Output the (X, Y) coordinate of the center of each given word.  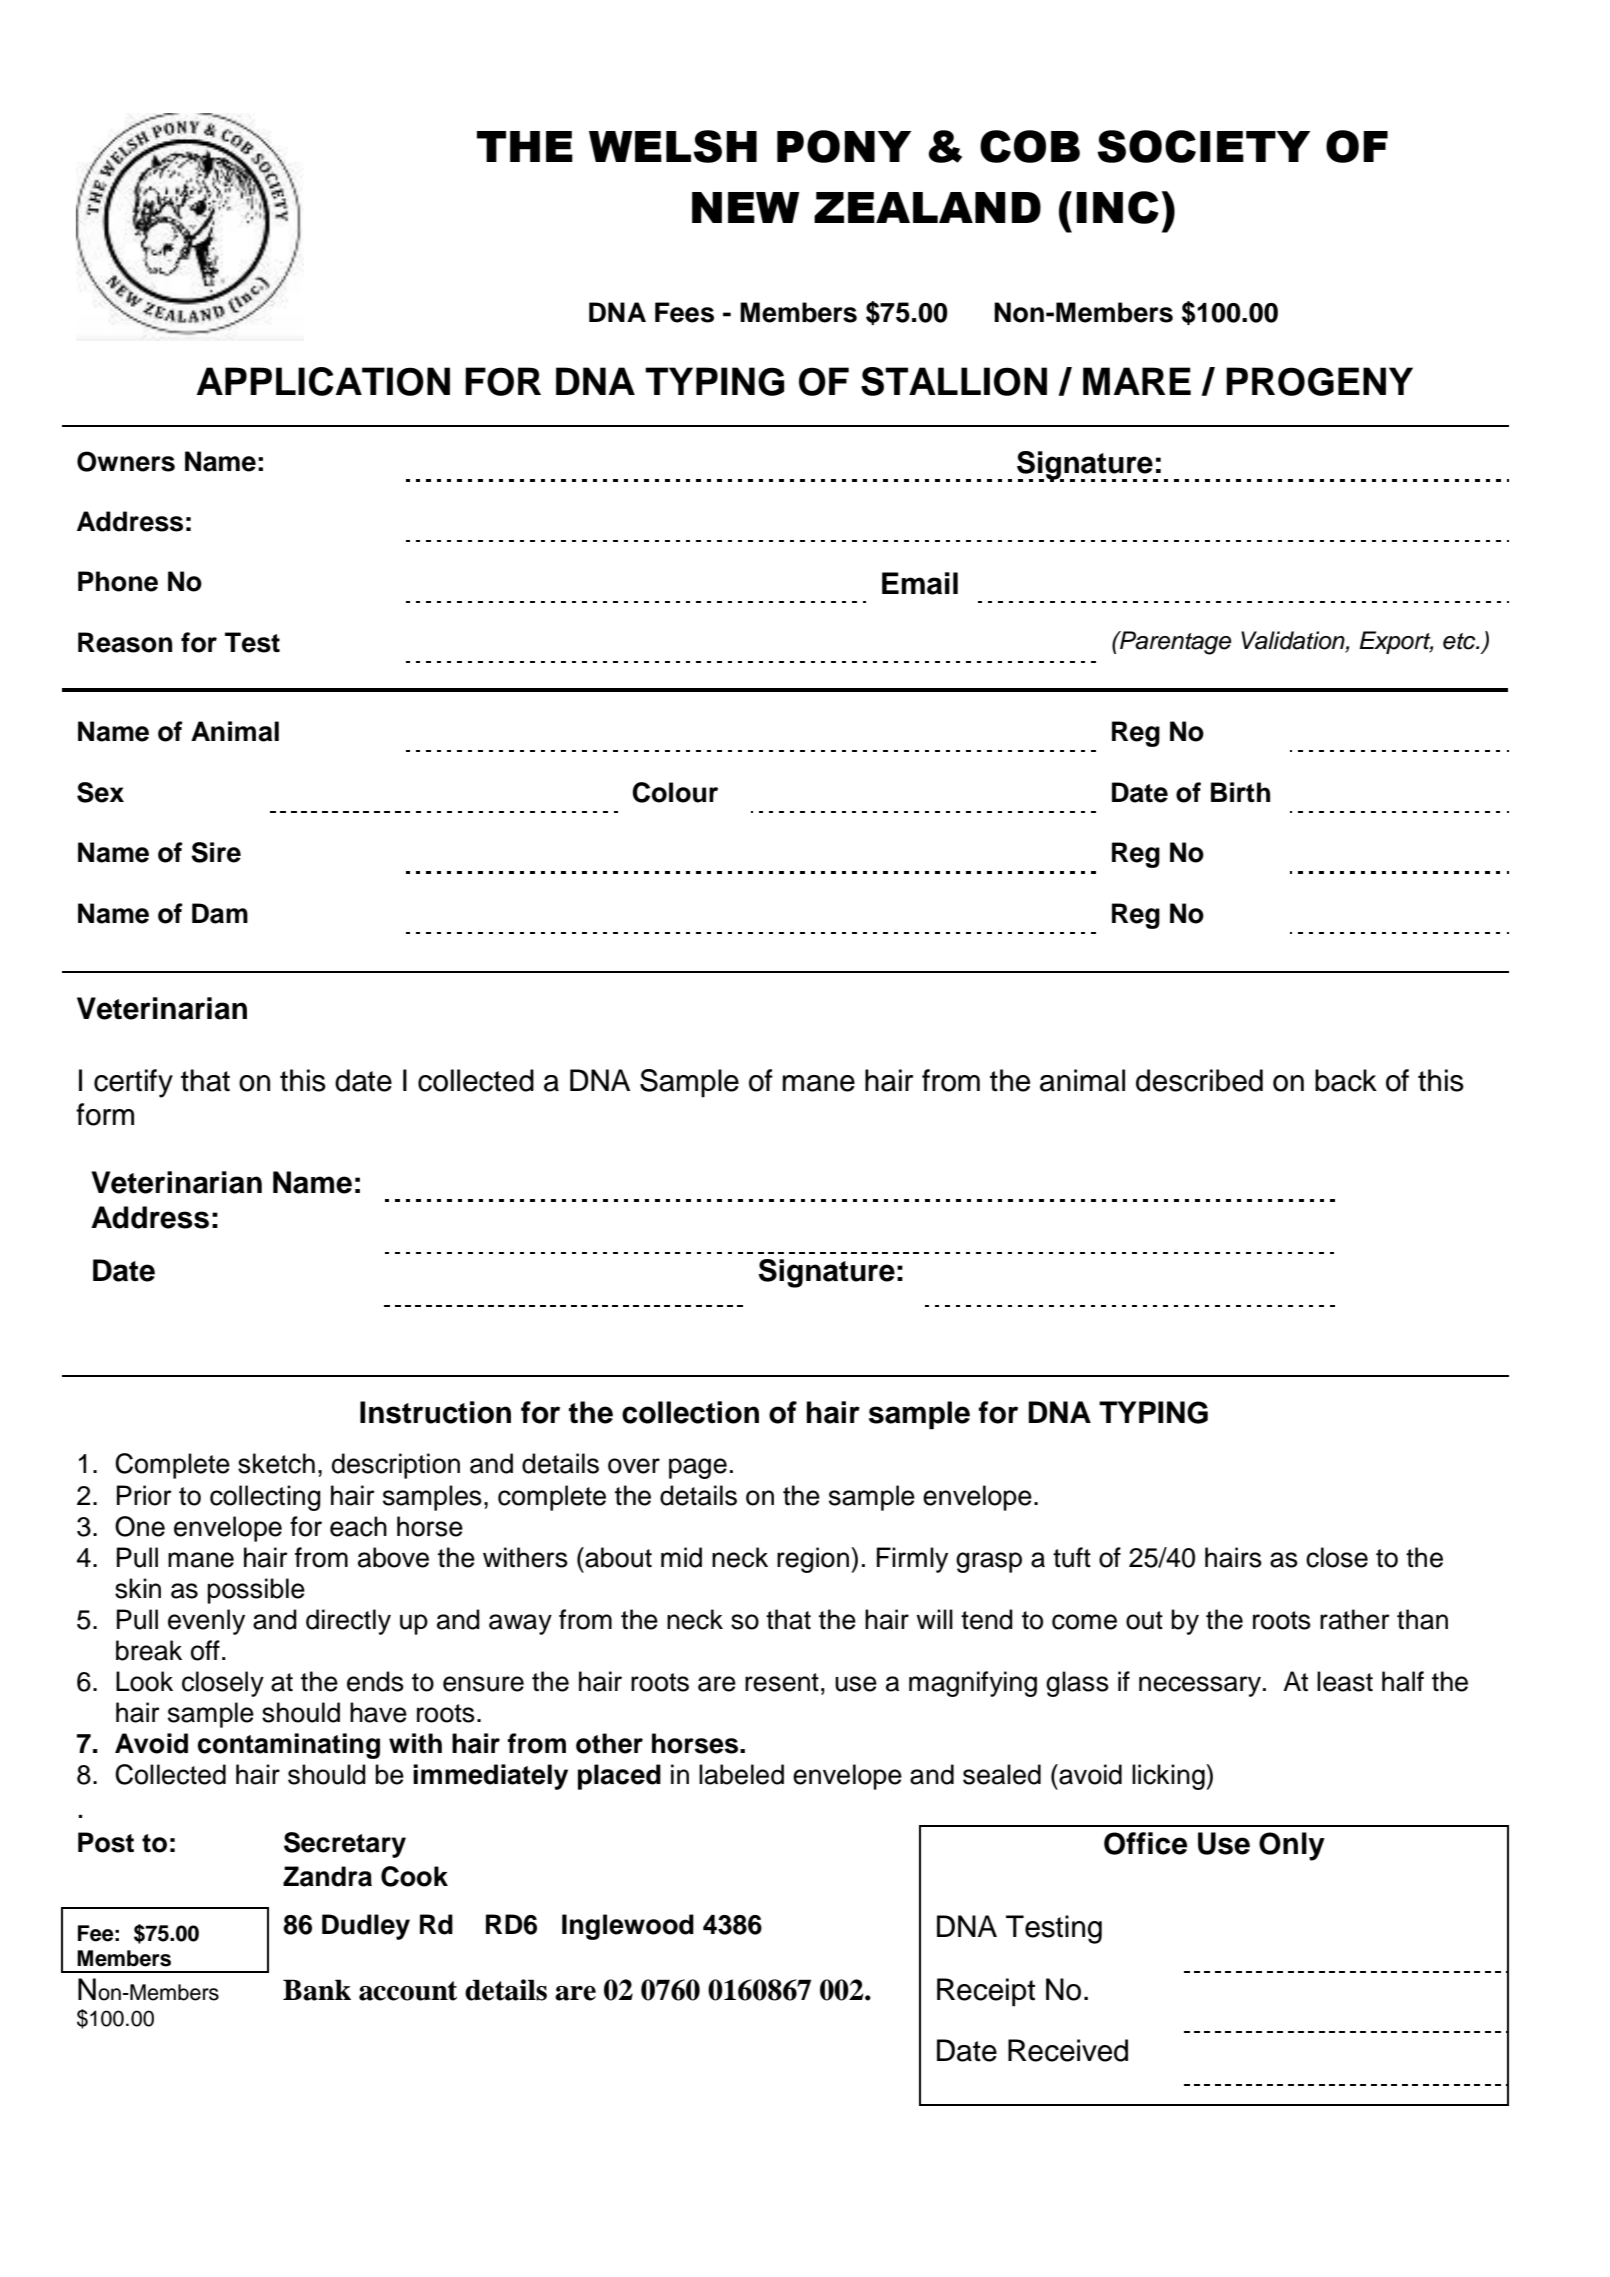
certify (133, 1083)
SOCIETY (1203, 146)
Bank (317, 1990)
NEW (745, 207)
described (1199, 1080)
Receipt (986, 1992)
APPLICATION (323, 381)
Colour (675, 792)
